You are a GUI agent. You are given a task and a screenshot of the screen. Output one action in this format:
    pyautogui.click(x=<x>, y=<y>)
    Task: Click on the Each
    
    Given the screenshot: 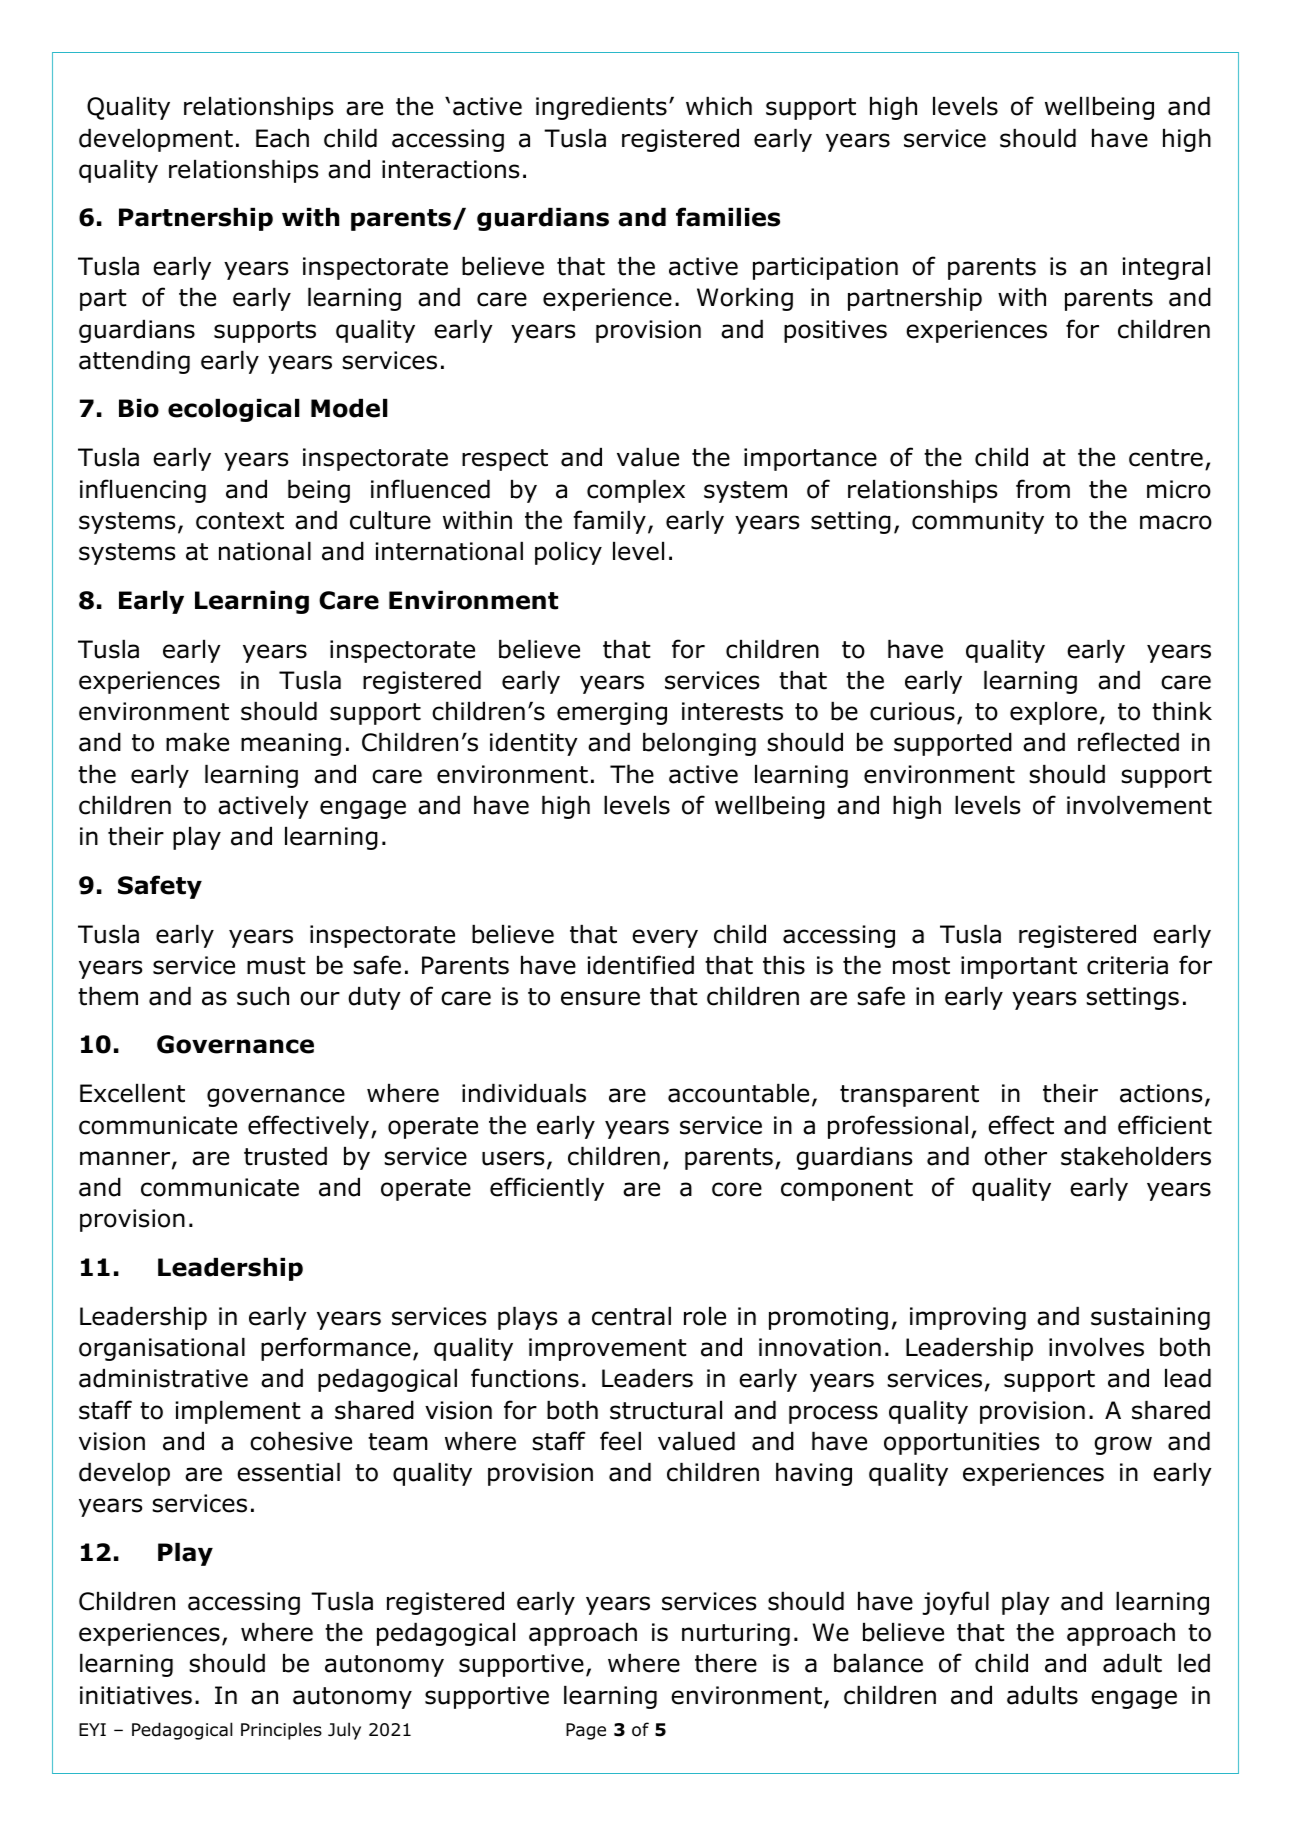 What is the action you would take?
    pyautogui.click(x=282, y=138)
